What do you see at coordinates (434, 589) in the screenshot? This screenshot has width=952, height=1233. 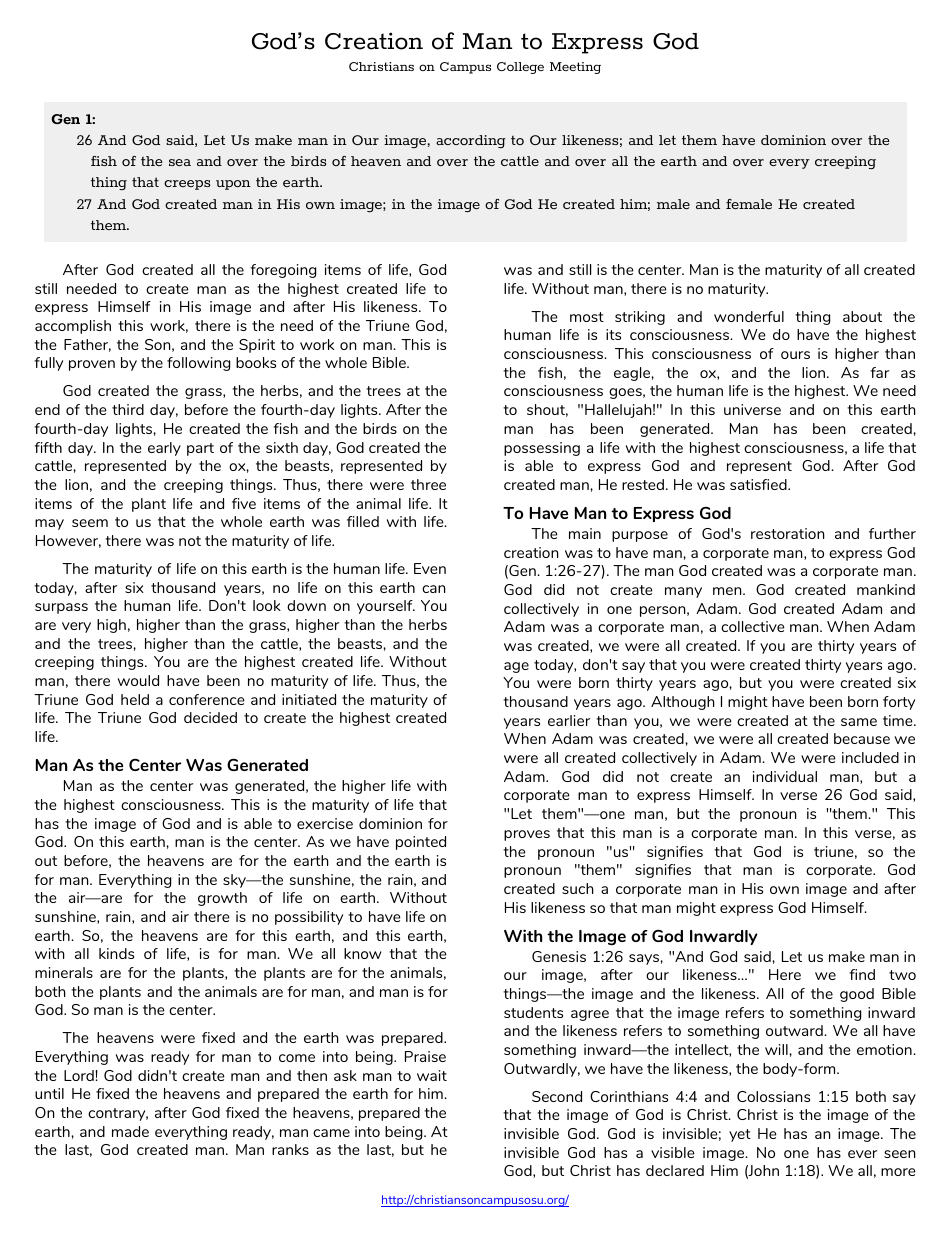 I see `can` at bounding box center [434, 589].
